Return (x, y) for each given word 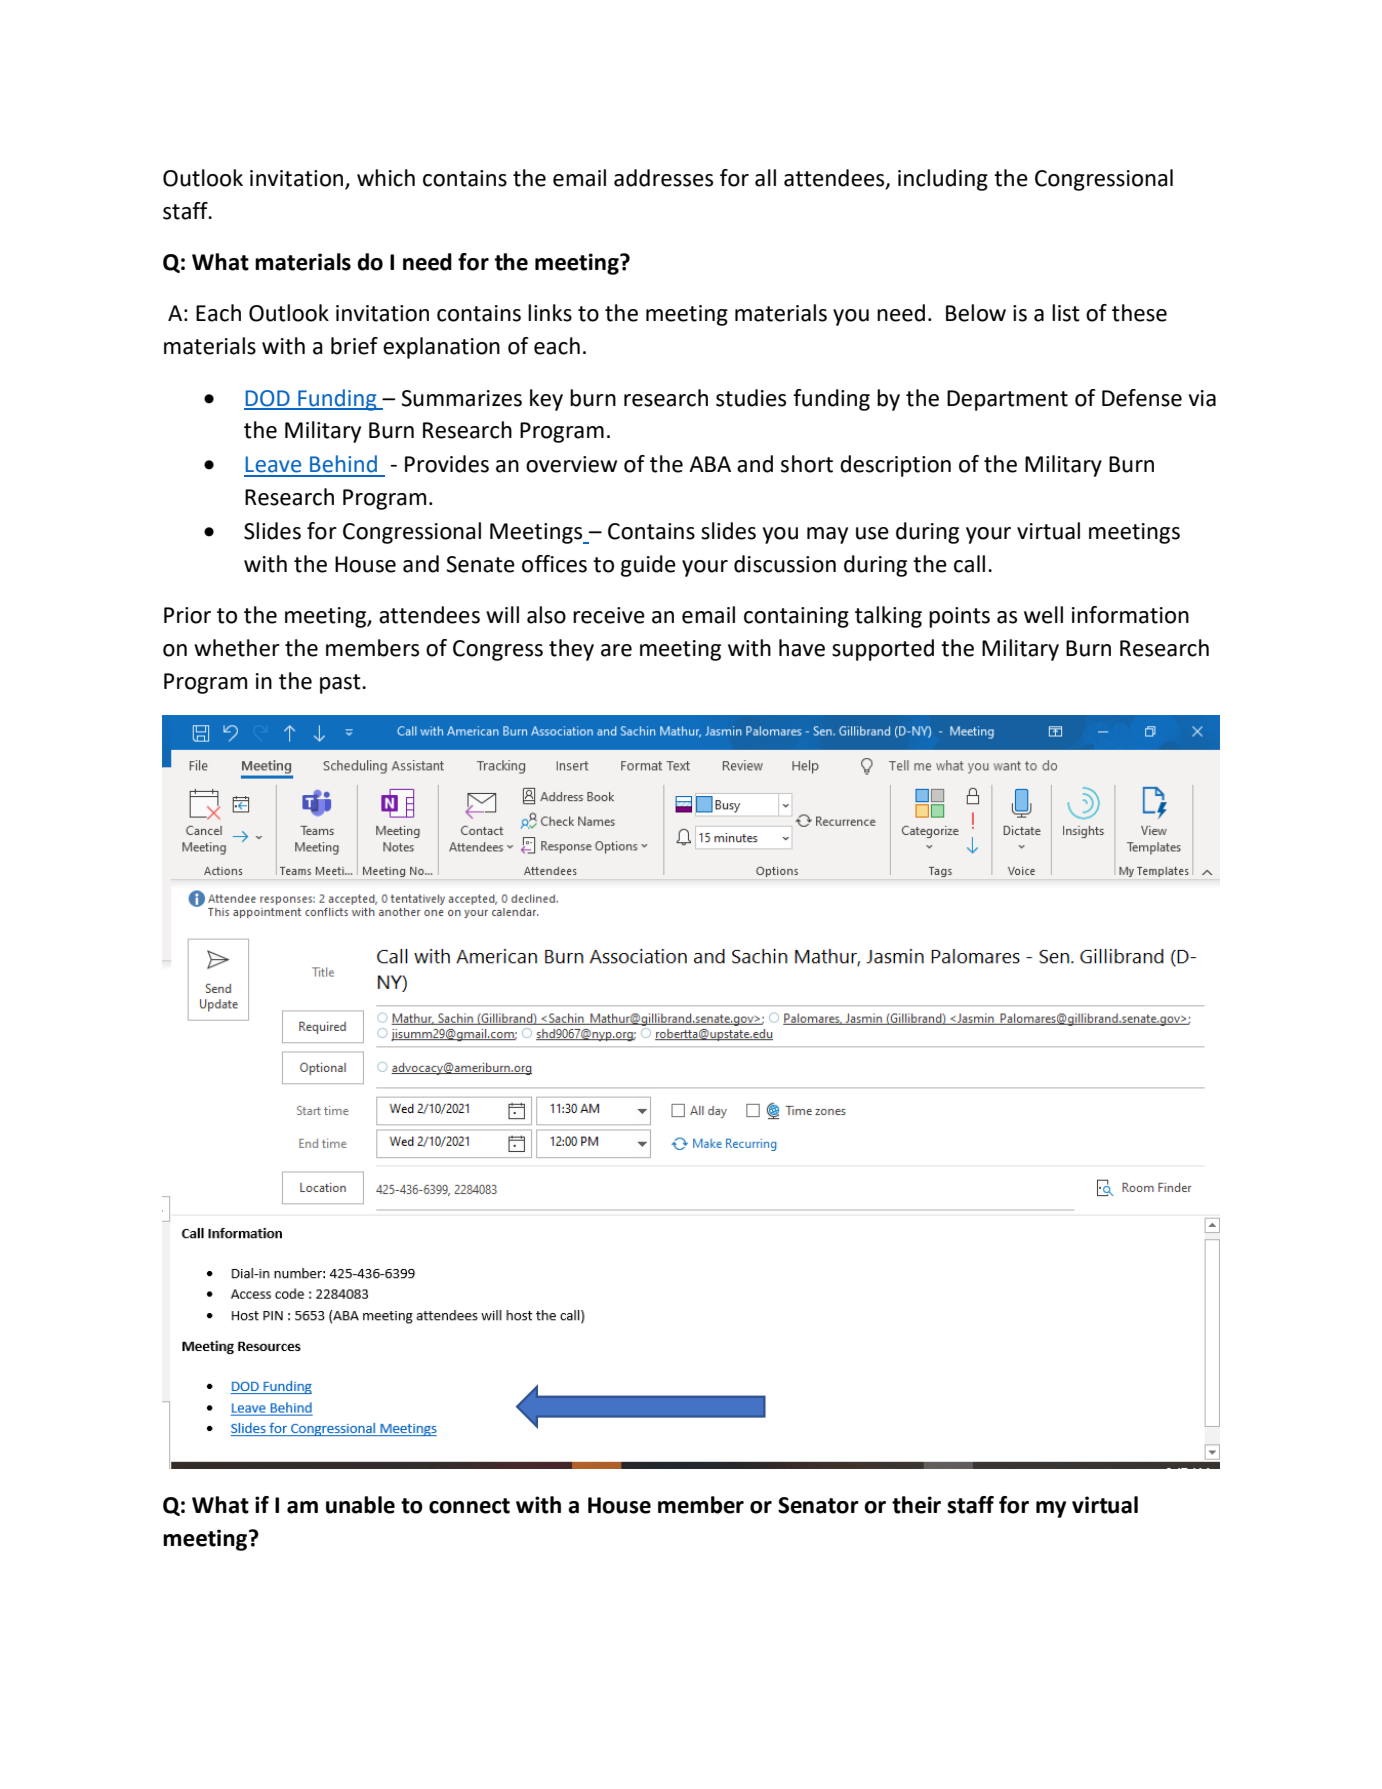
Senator (818, 1505)
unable (360, 1505)
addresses (663, 178)
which (386, 178)
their (916, 1505)
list (1066, 313)
